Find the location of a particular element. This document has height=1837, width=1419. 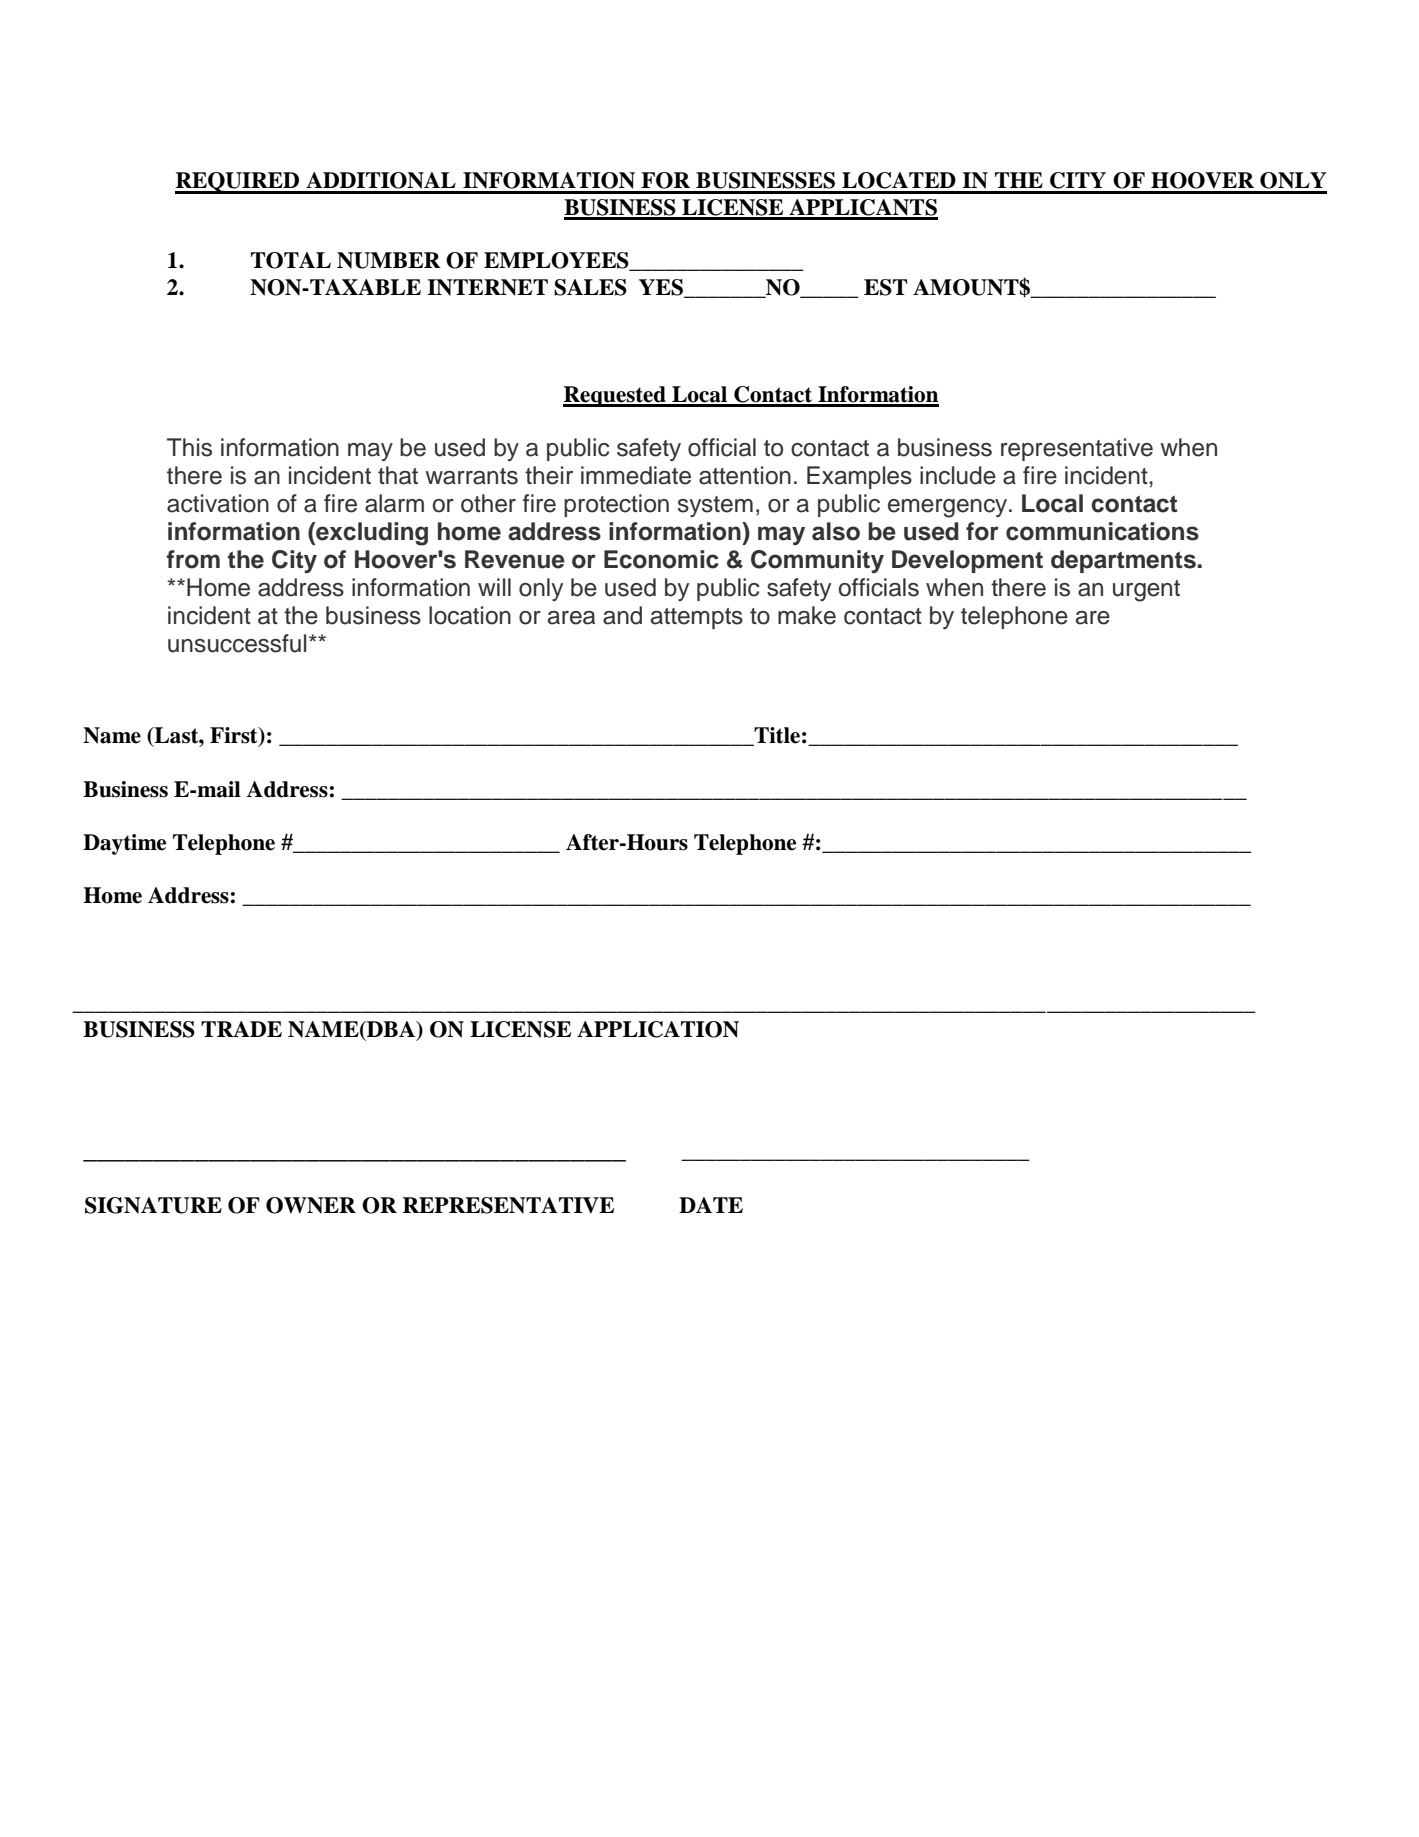

attempts is located at coordinates (697, 618).
